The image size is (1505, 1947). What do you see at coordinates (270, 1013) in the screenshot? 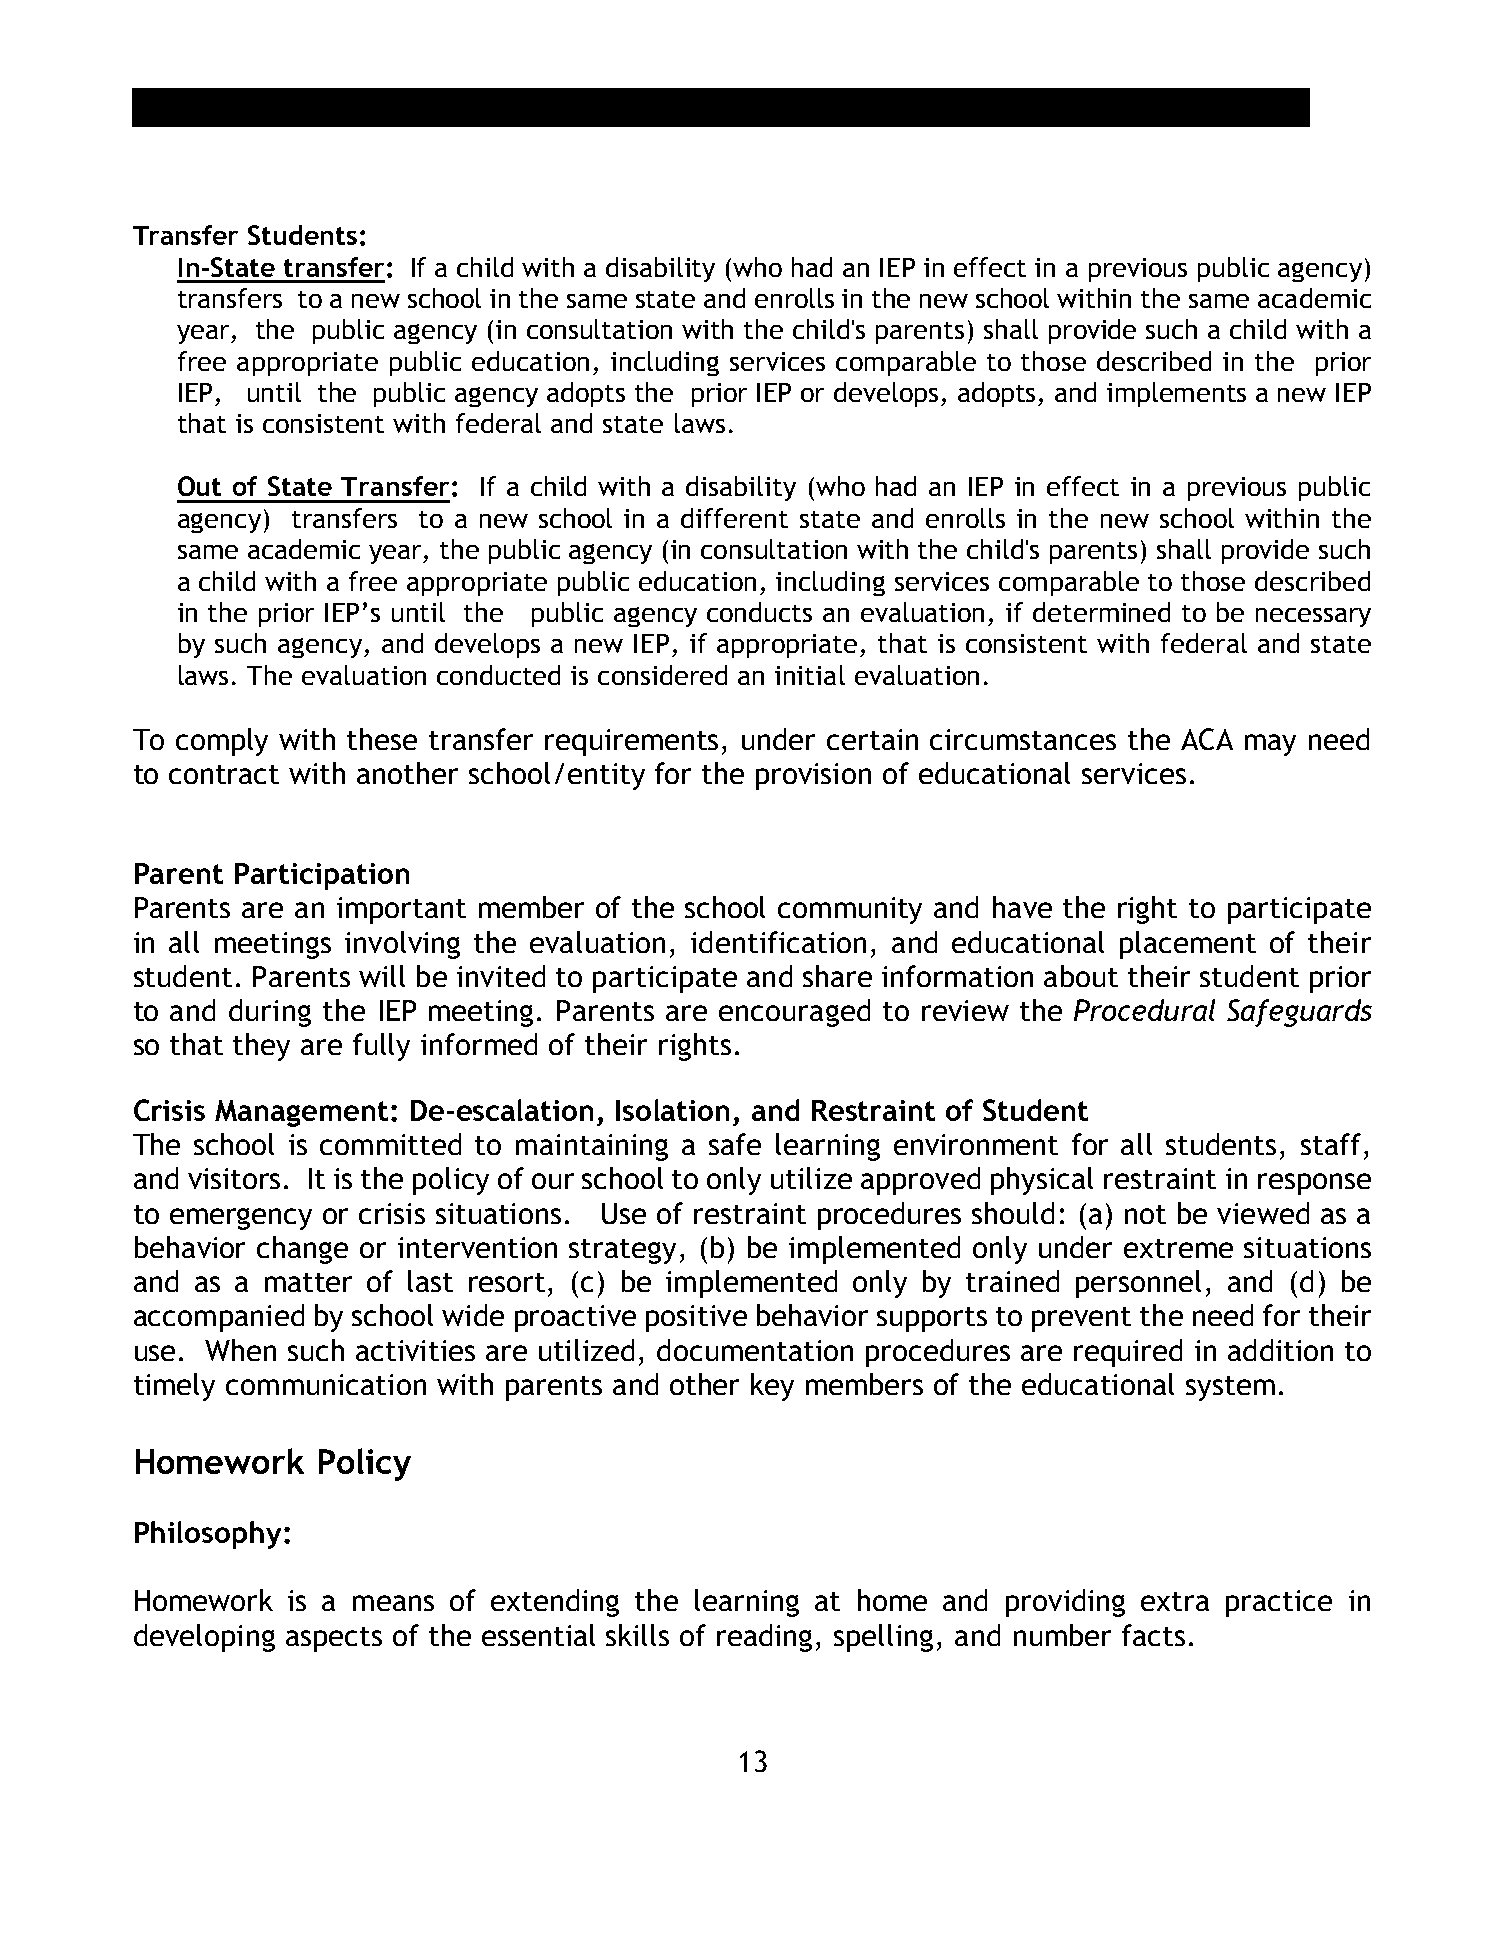
I see `during` at bounding box center [270, 1013].
